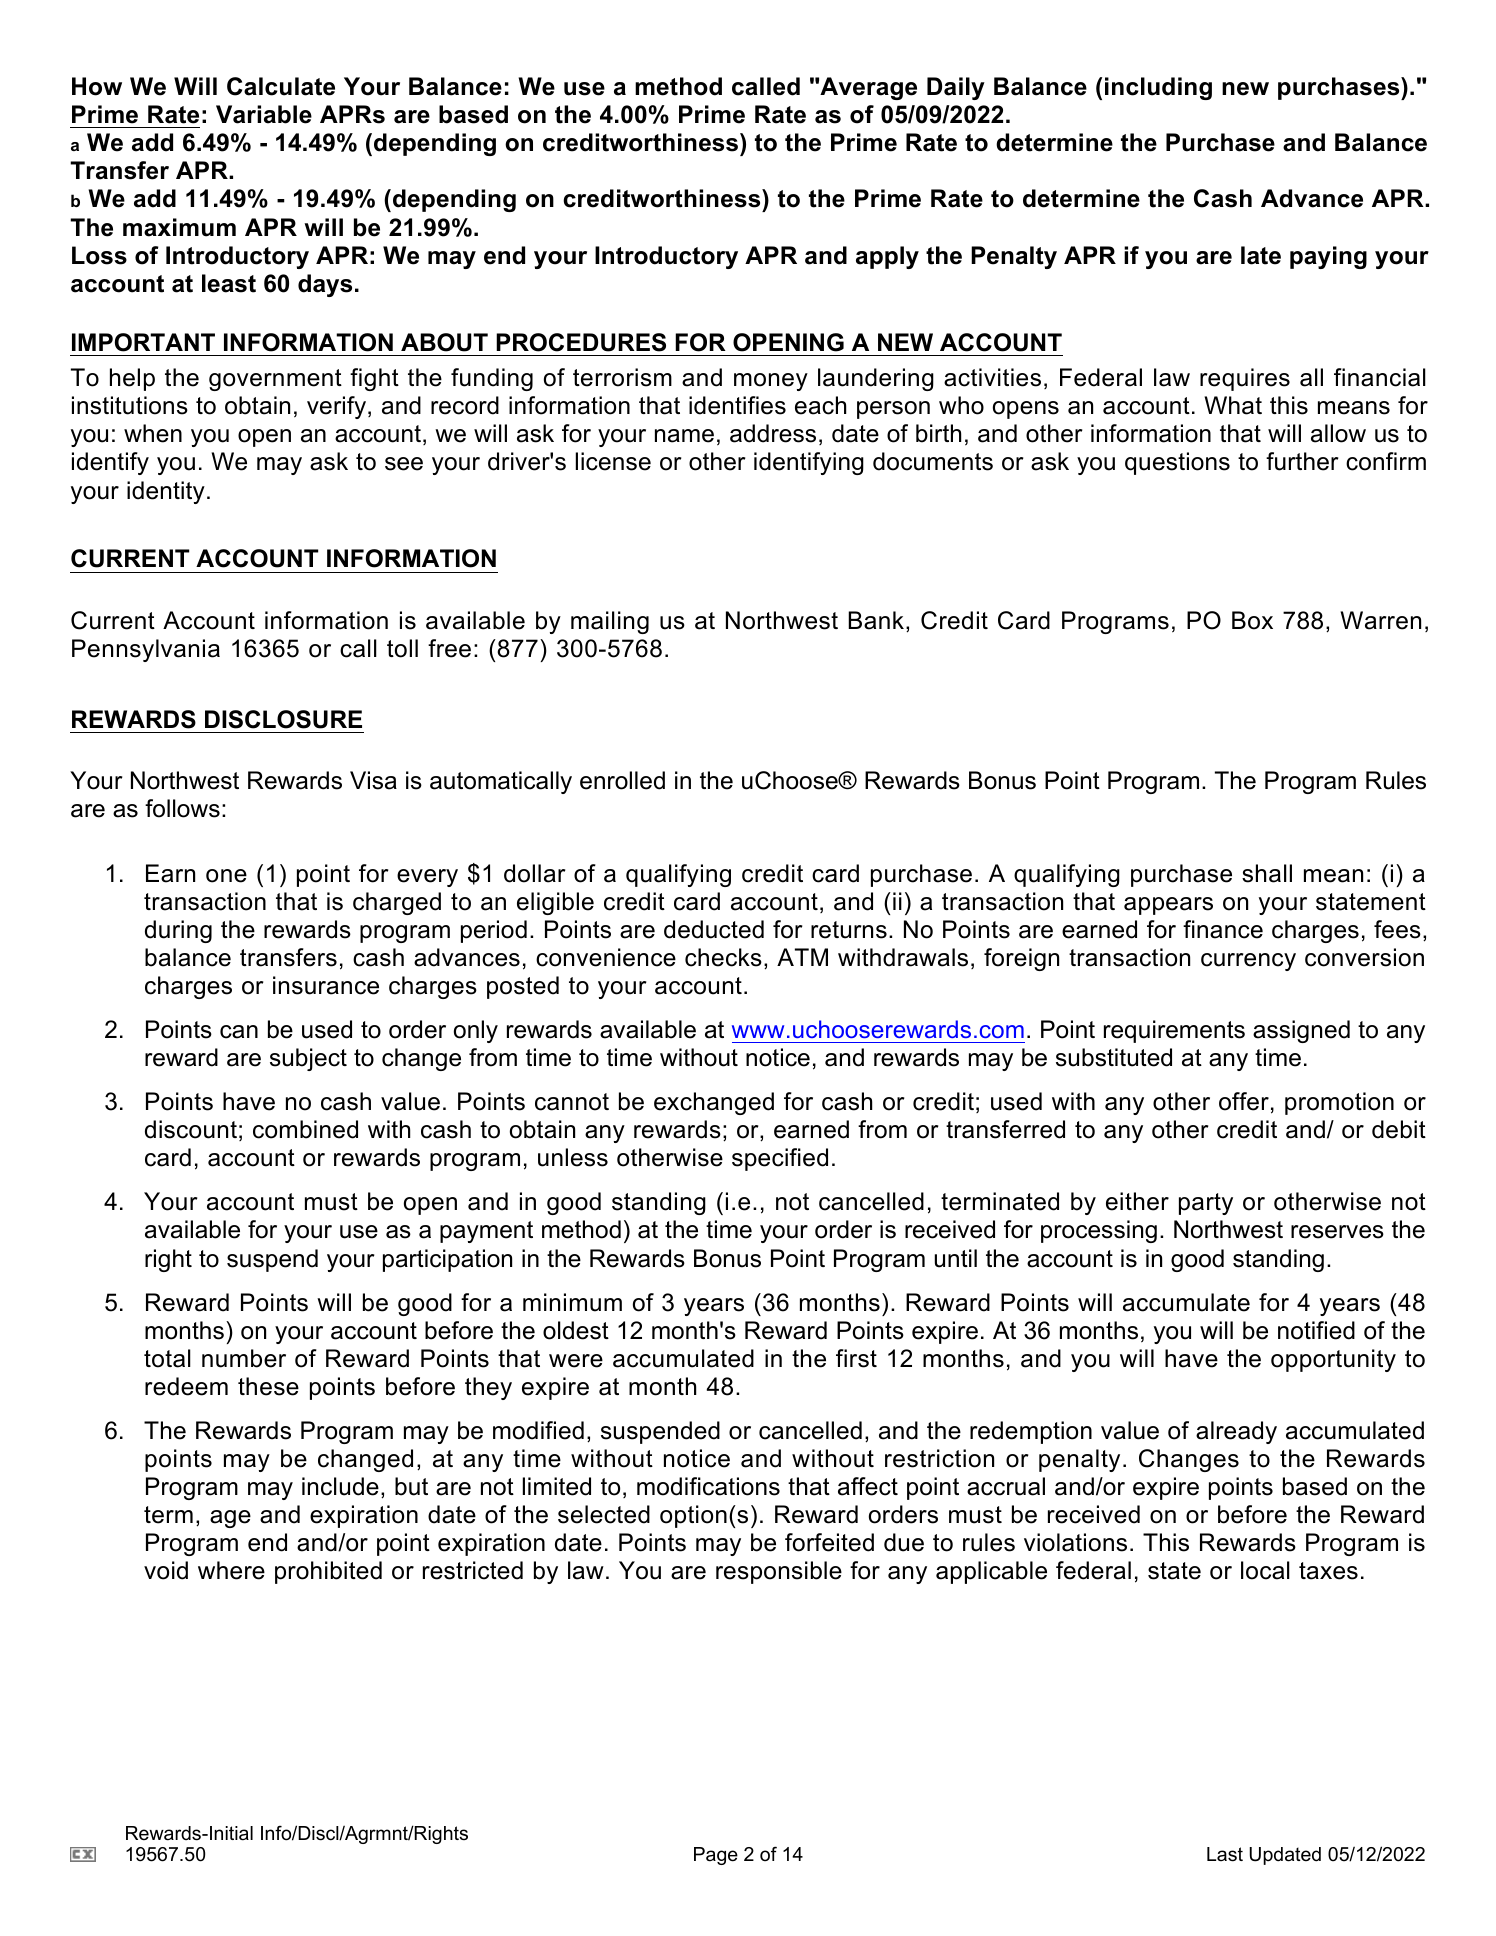 The image size is (1496, 1936). Describe the element at coordinates (780, 1159) in the screenshot. I see `specified` at that location.
